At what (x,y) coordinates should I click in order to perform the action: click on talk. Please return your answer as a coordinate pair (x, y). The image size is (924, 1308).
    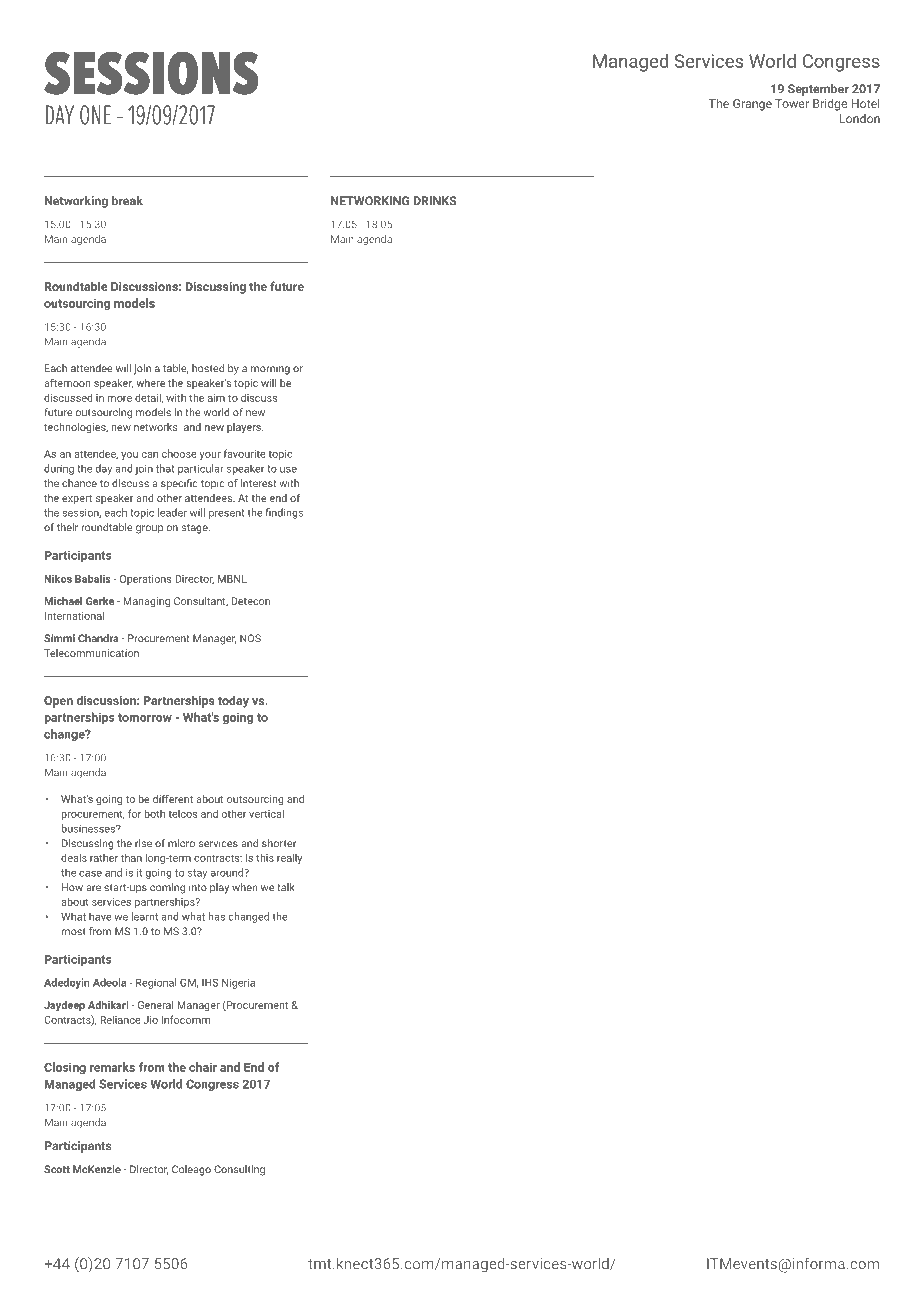
    Looking at the image, I should click on (285, 887).
